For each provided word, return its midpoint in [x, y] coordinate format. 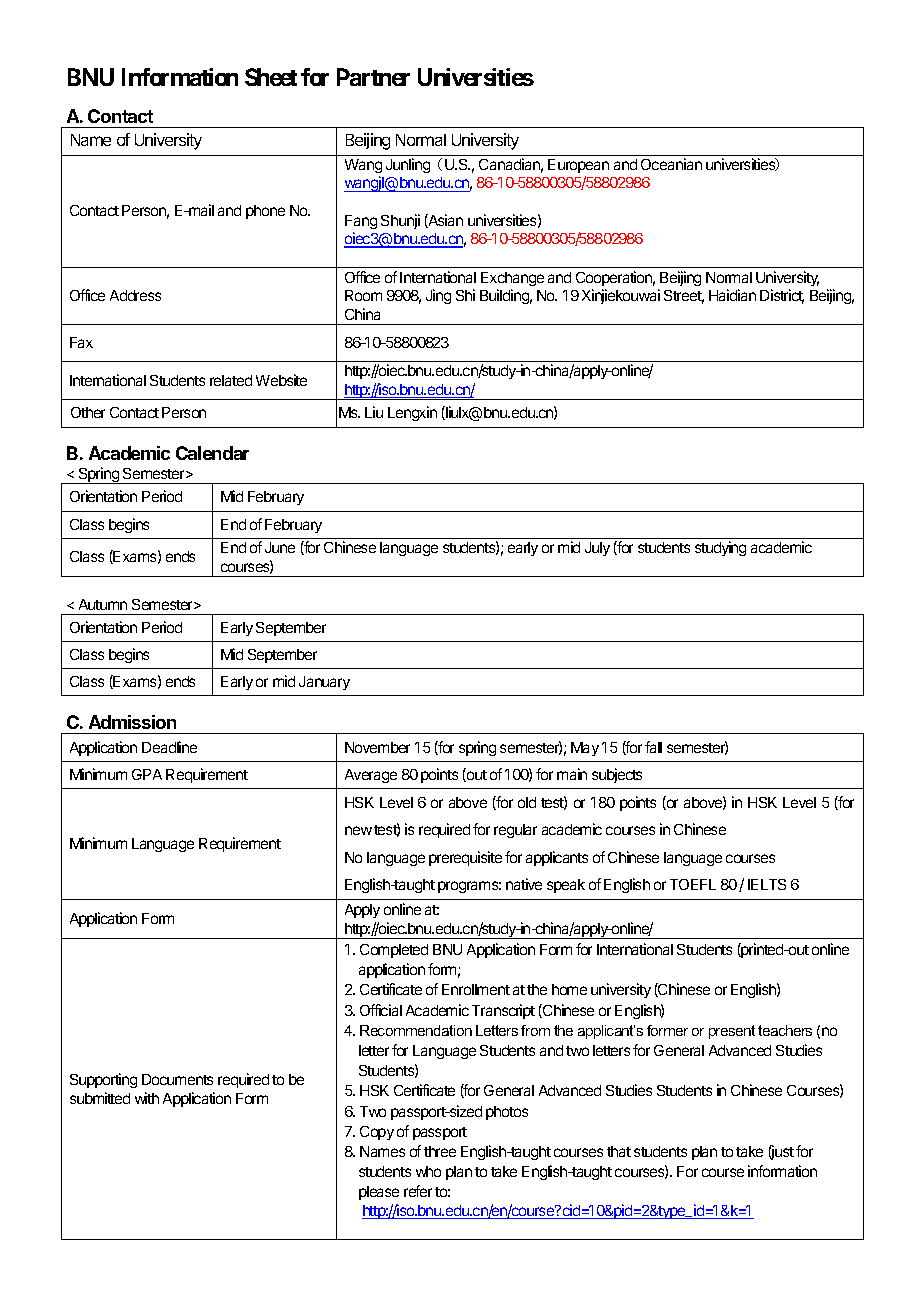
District [782, 296]
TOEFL [693, 884]
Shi [465, 295]
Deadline [169, 747]
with [147, 1098]
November [377, 747]
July [597, 549]
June [280, 547]
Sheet [271, 77]
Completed [394, 951]
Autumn [103, 604]
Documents [177, 1079]
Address [135, 295]
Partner [373, 77]
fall [653, 747]
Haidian [732, 295]
